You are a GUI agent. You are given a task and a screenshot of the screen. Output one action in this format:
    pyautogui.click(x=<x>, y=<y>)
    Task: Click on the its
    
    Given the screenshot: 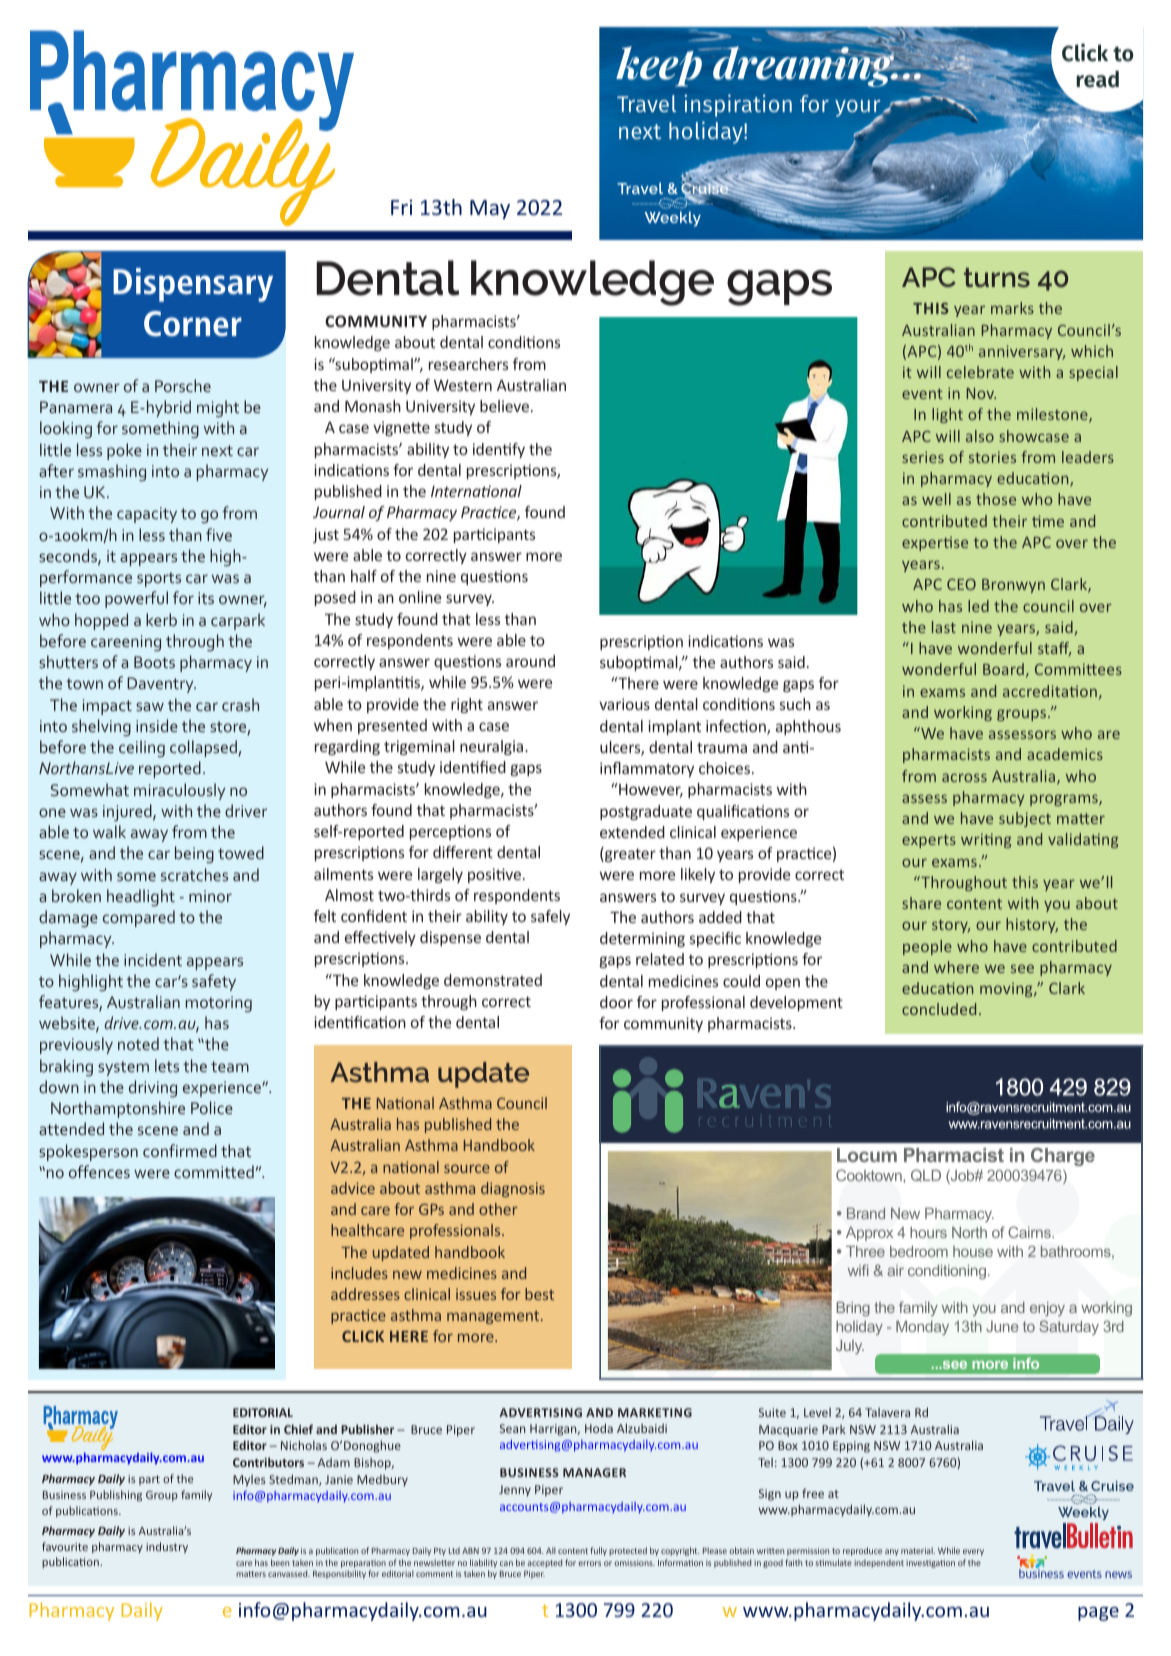 What is the action you would take?
    pyautogui.click(x=206, y=598)
